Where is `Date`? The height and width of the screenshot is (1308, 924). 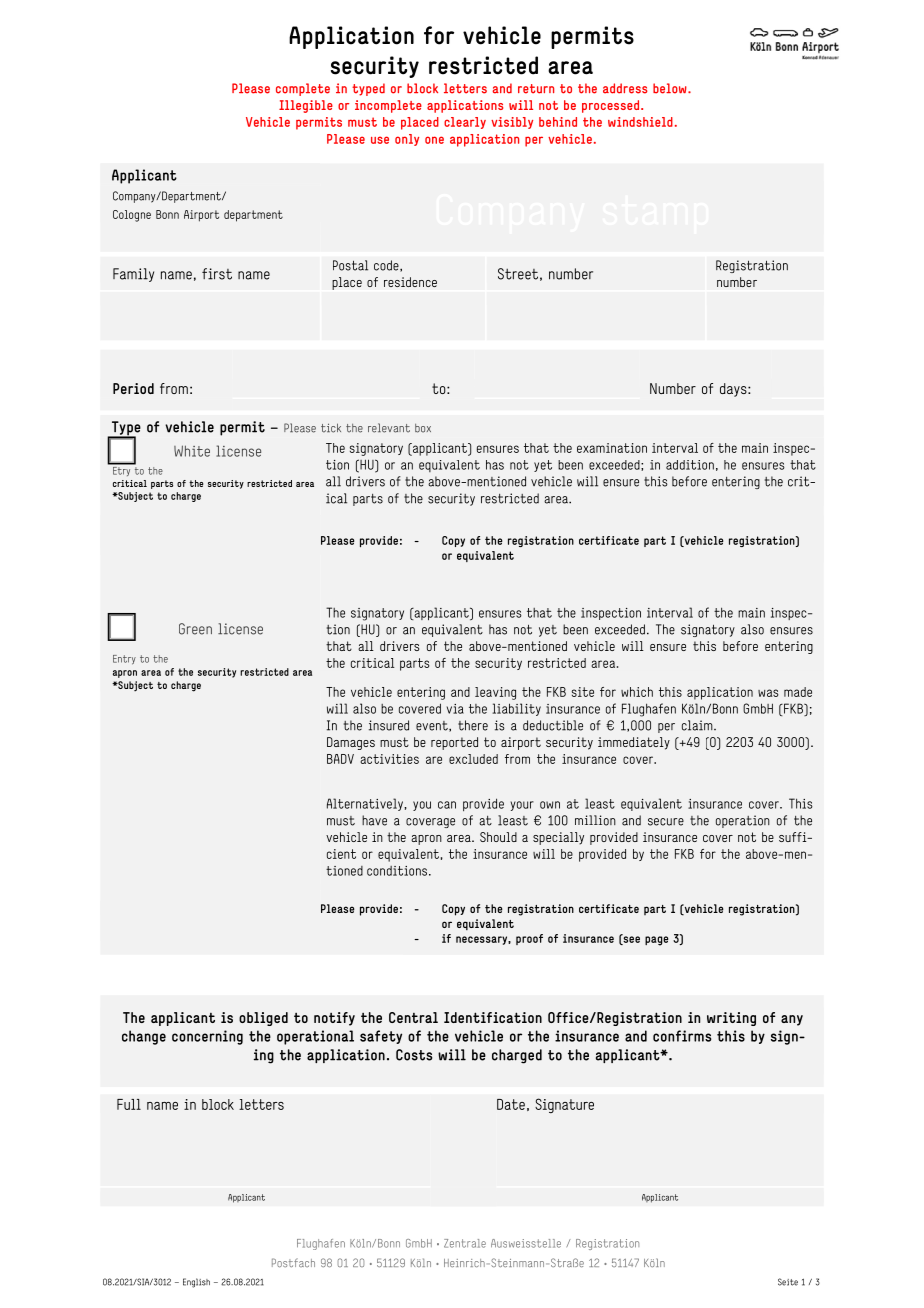
Date is located at coordinates (511, 1104).
